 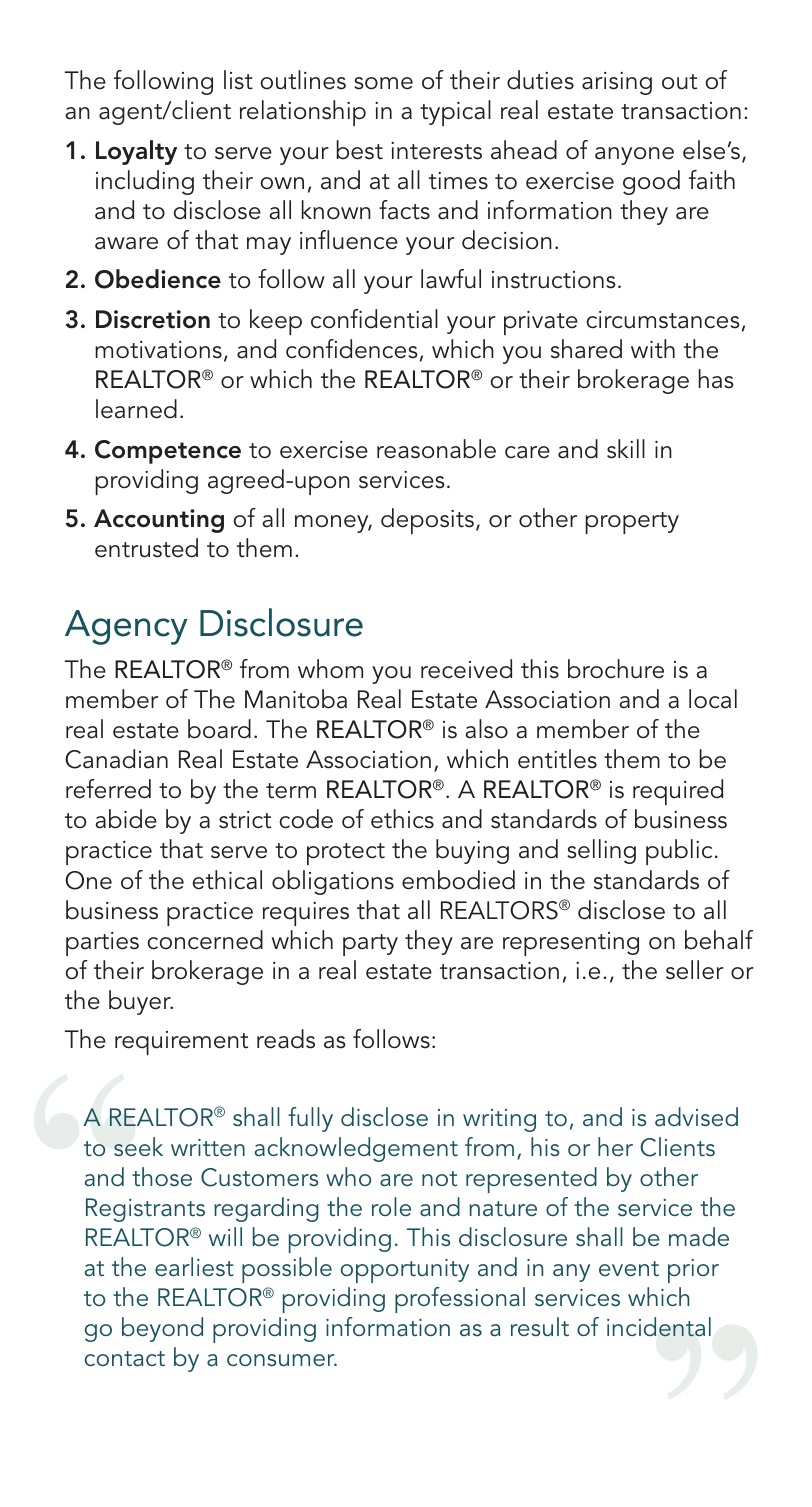 I want to click on Loyalty, so click(x=136, y=152).
